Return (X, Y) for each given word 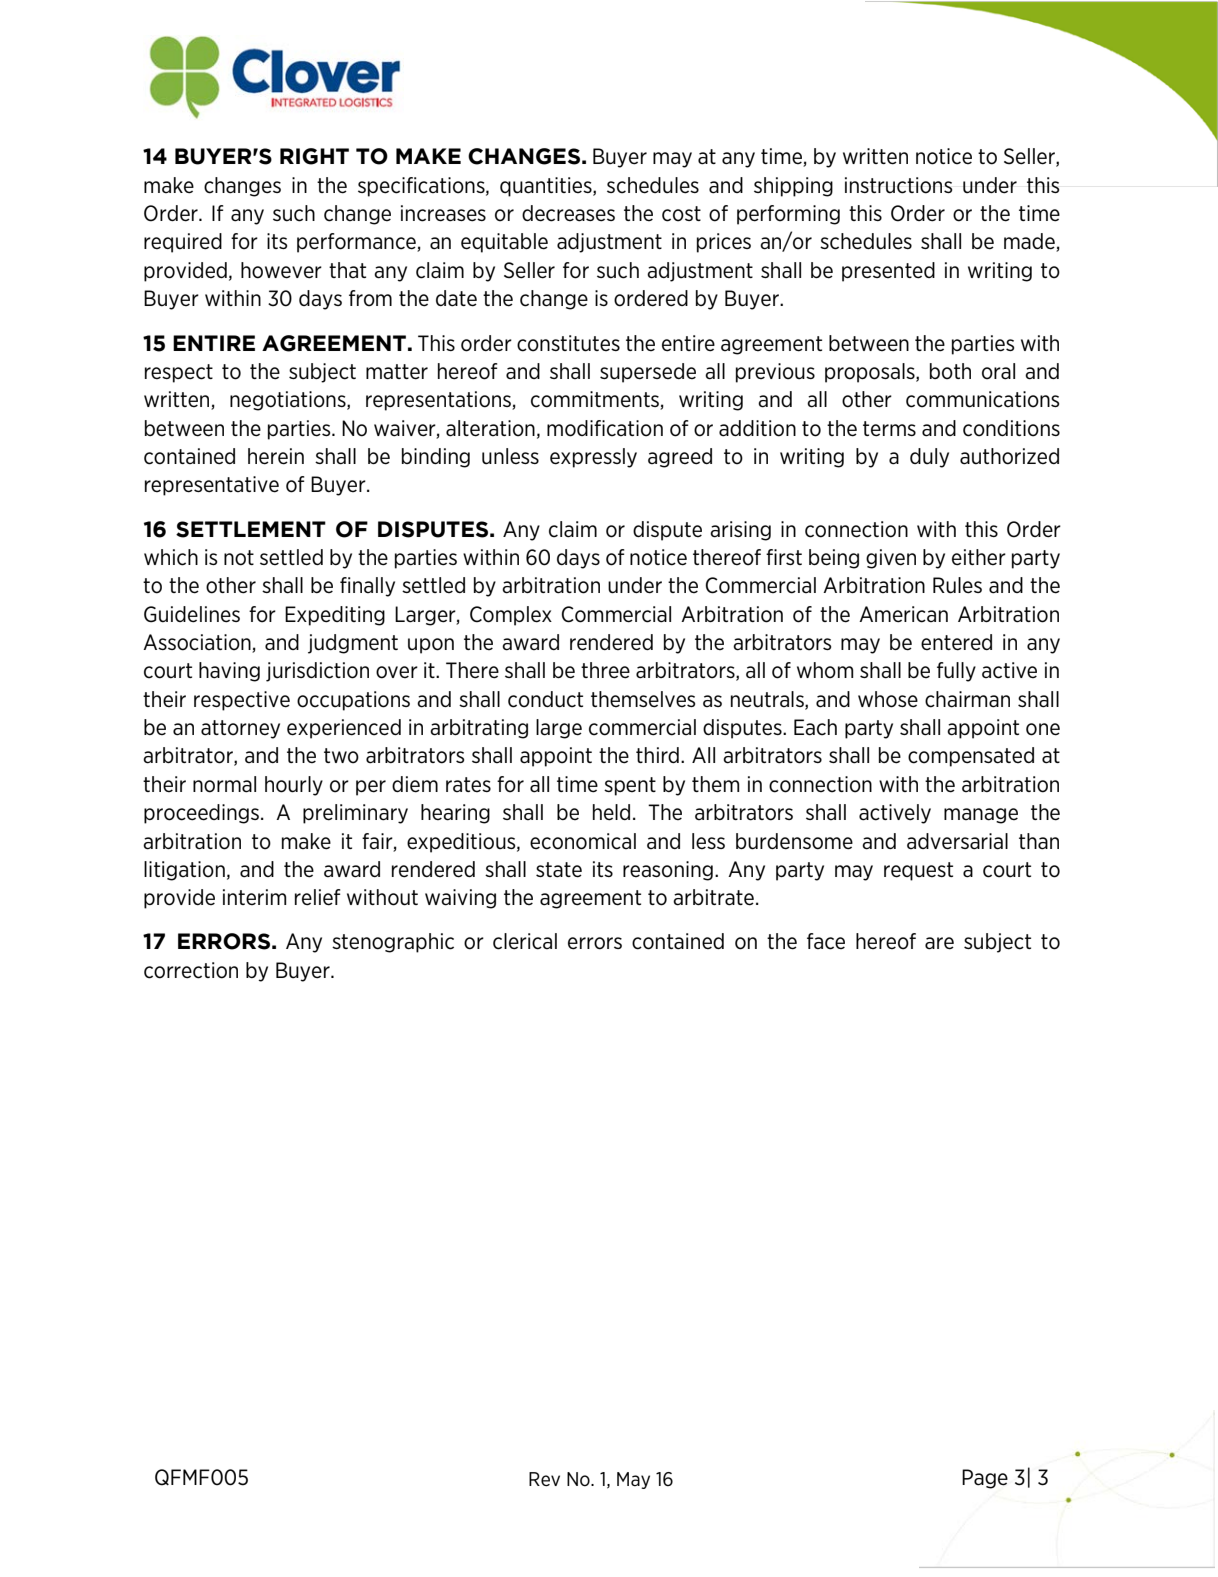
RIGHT (314, 156)
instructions (898, 185)
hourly (294, 786)
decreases (568, 213)
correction (191, 970)
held (611, 812)
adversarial (957, 841)
